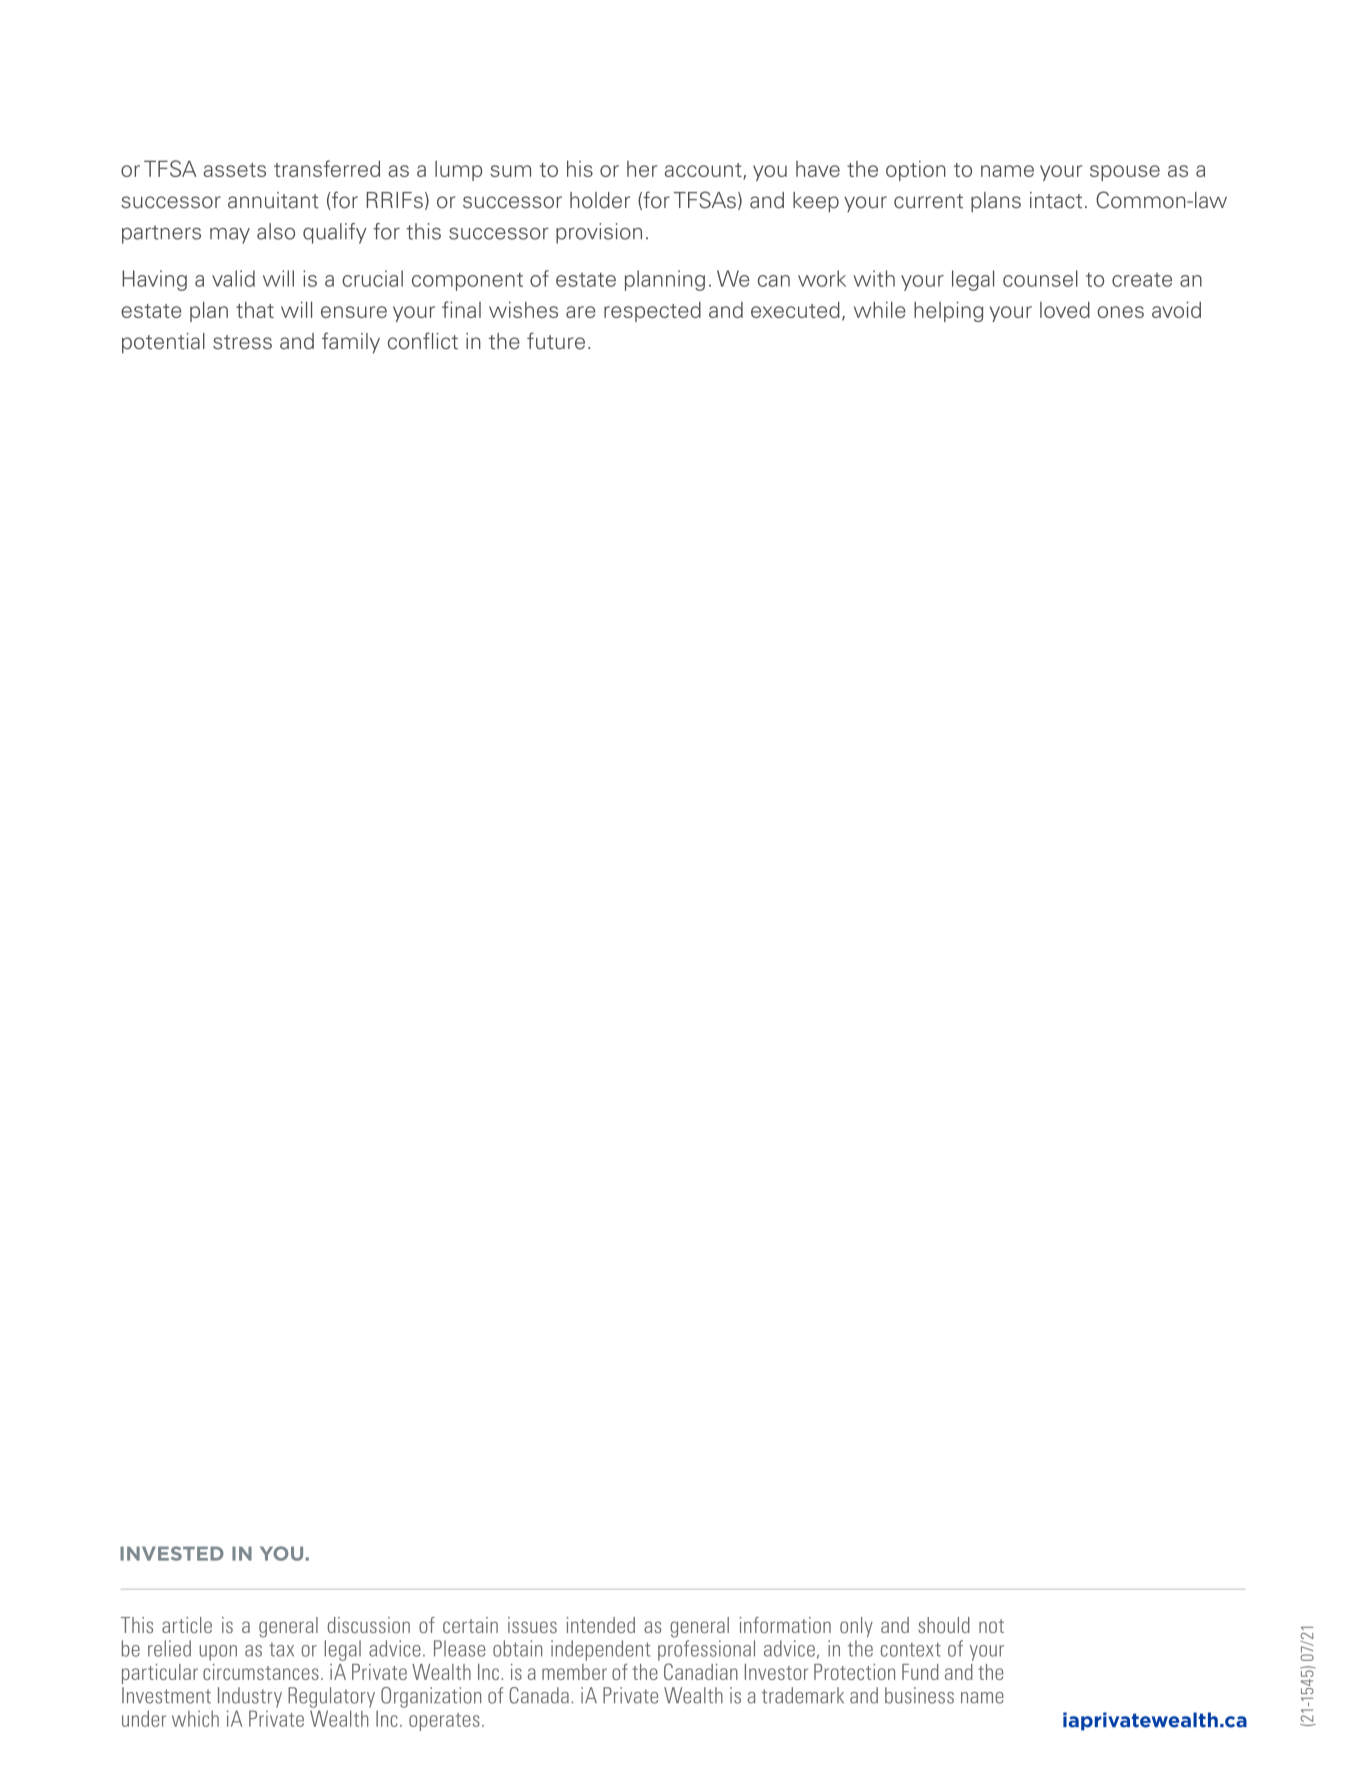 The width and height of the screenshot is (1366, 1767). I want to click on intact, so click(1056, 200).
